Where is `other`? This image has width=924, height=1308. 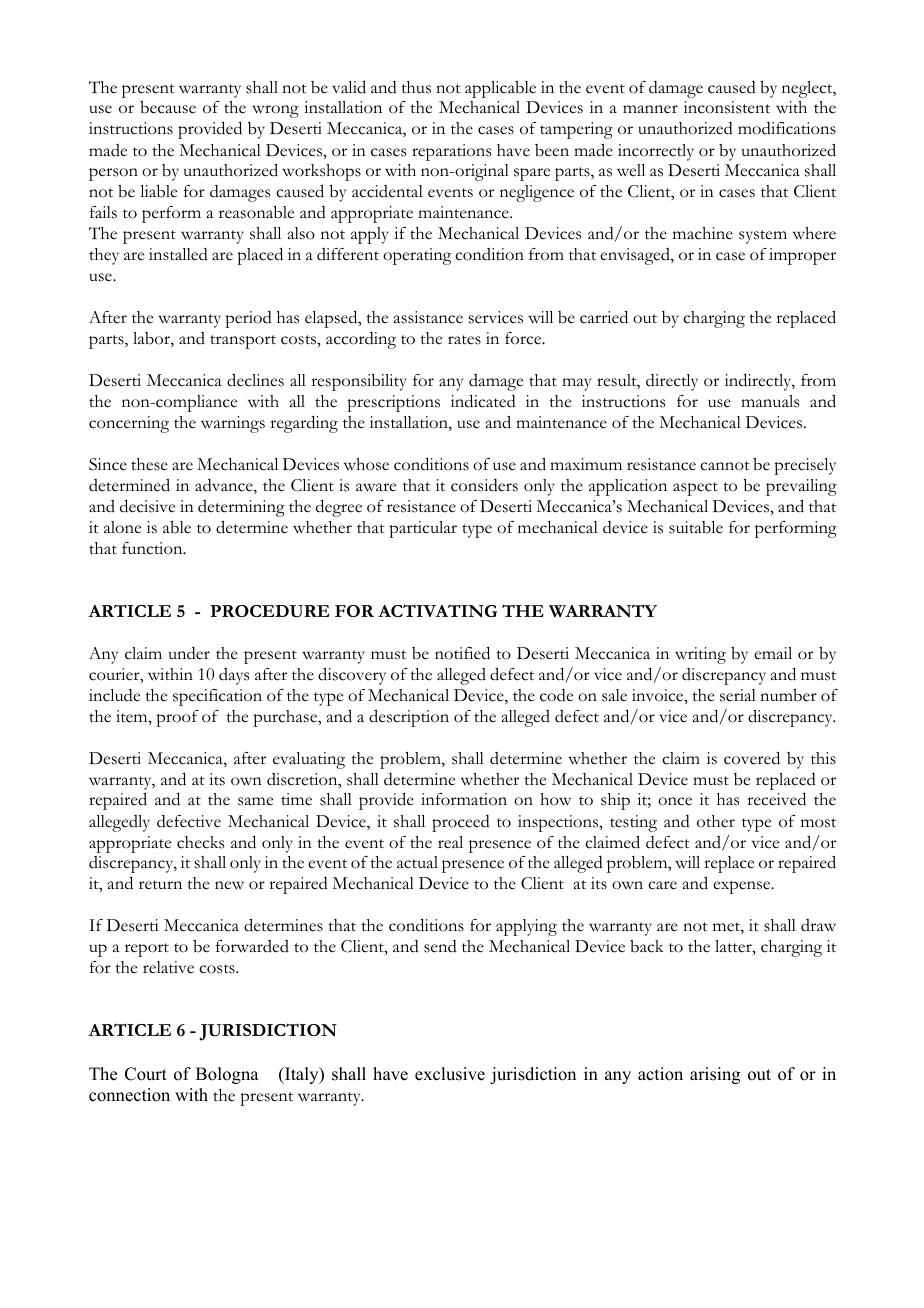 other is located at coordinates (716, 821).
